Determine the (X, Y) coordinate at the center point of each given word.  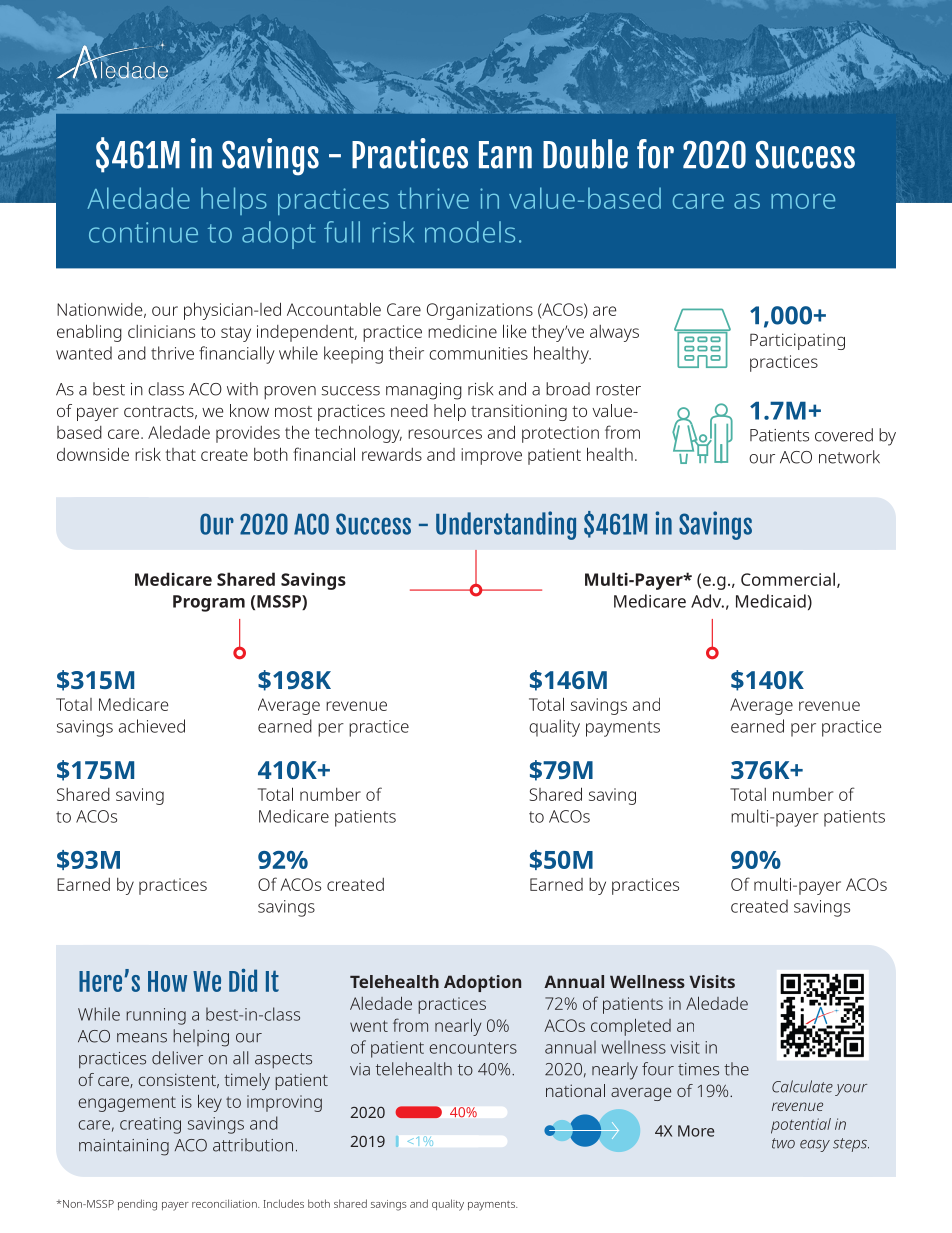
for (655, 154)
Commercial (788, 579)
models (470, 232)
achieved (152, 726)
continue (143, 232)
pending (137, 1205)
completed (631, 1027)
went (369, 1026)
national (575, 1090)
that (180, 454)
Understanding (506, 525)
